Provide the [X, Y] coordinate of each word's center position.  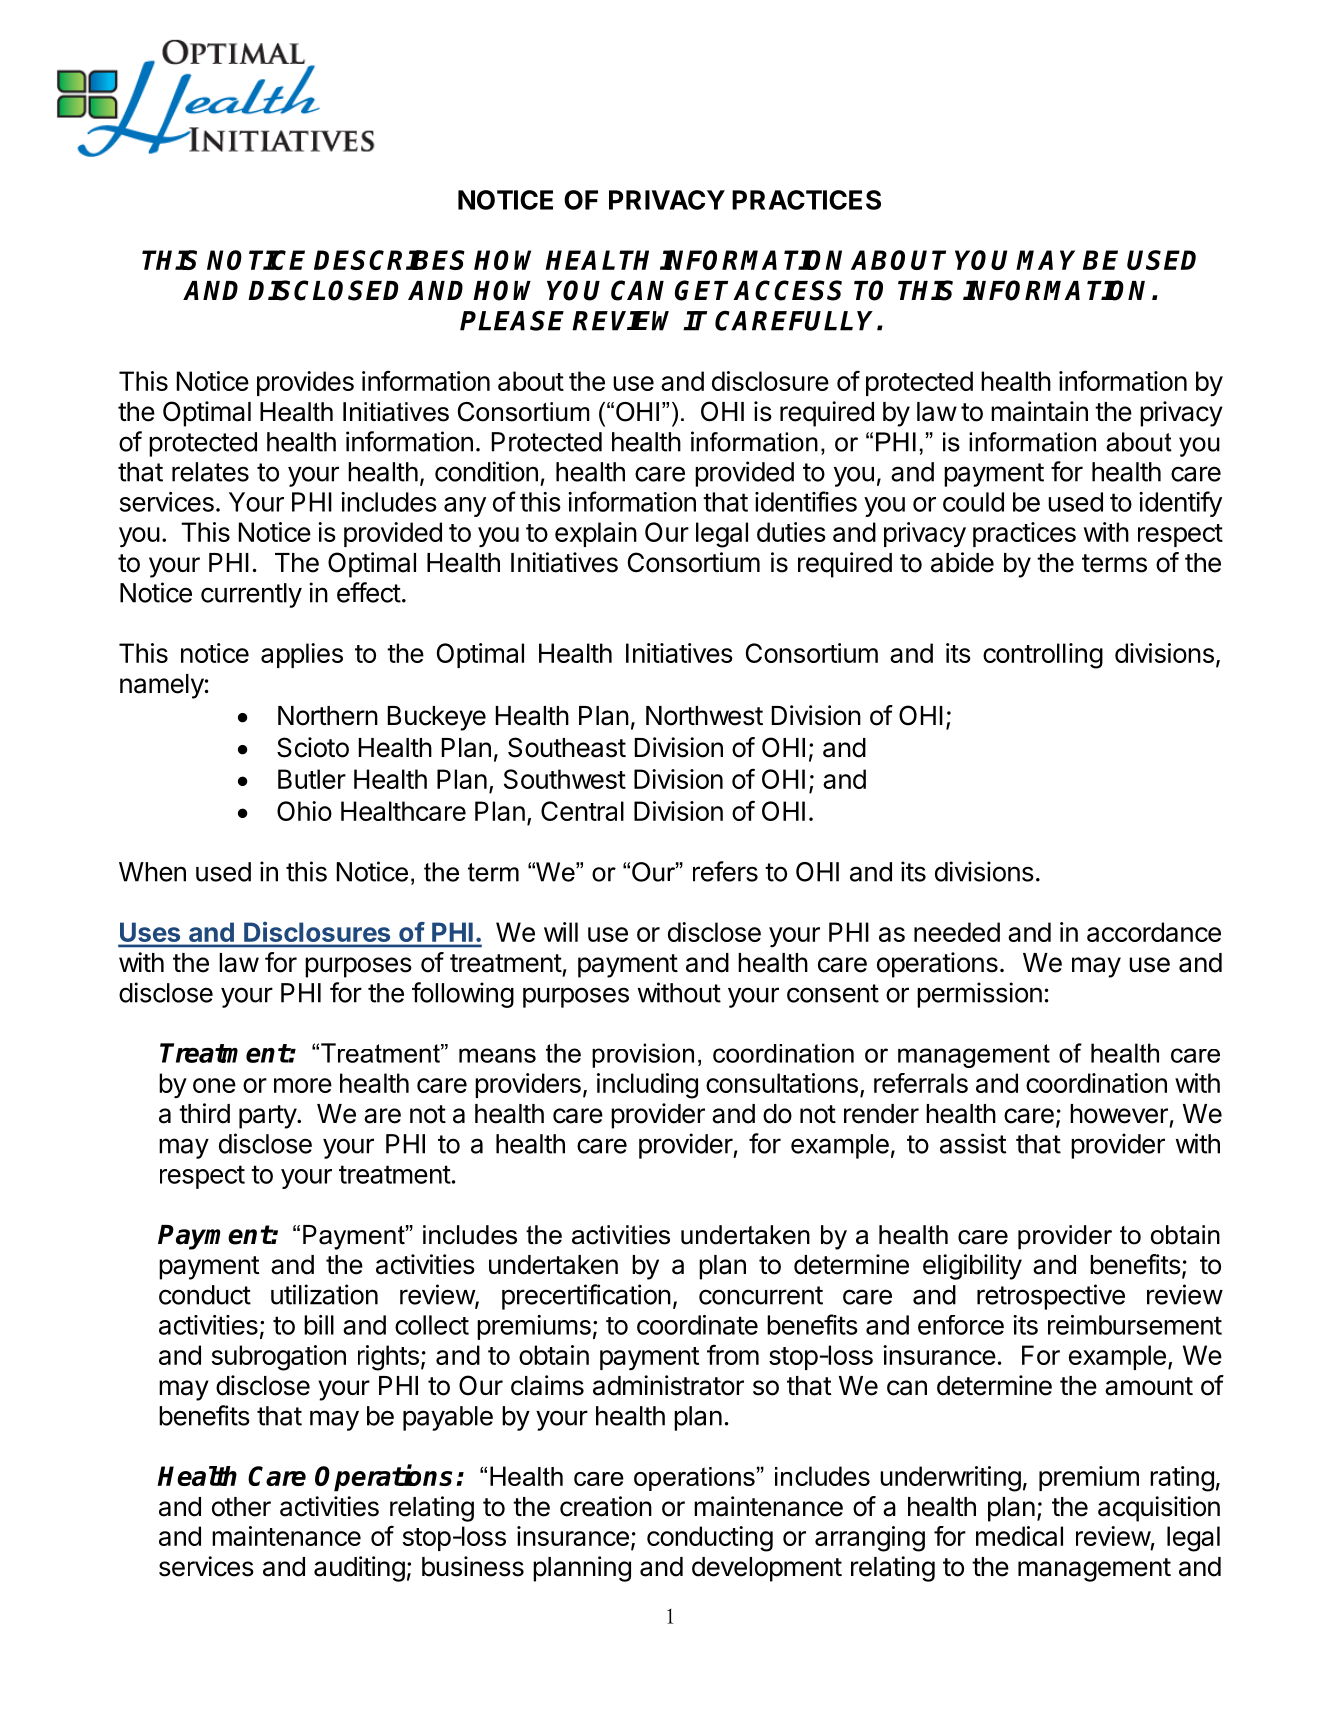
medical [1019, 1536]
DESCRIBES [389, 260]
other [241, 1507]
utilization [324, 1294]
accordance [1154, 932]
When [152, 872]
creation [606, 1506]
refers [725, 871]
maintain [1039, 411]
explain [596, 534]
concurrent [761, 1295]
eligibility [972, 1267]
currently [251, 595]
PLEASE [512, 320]
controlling [1043, 656]
